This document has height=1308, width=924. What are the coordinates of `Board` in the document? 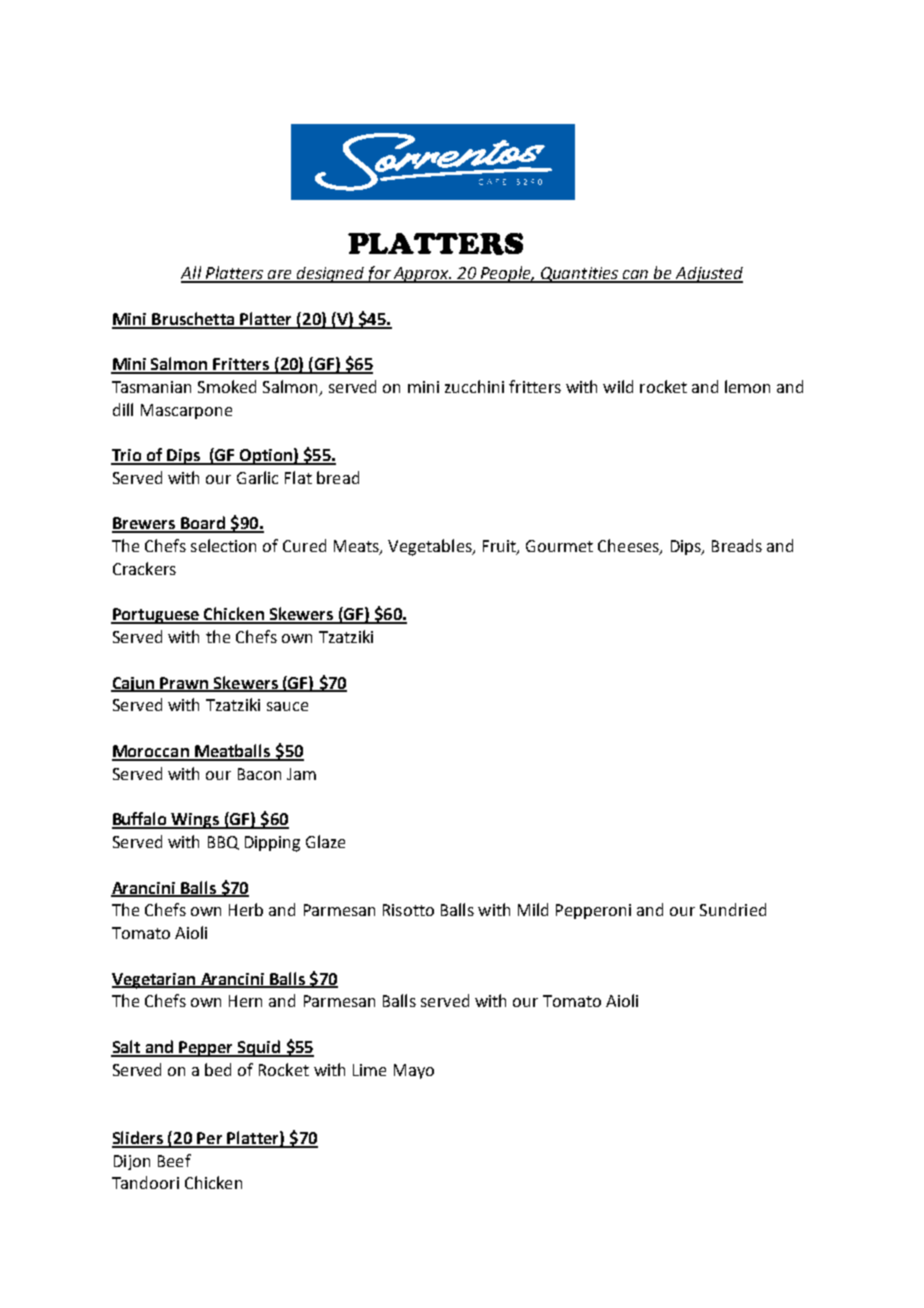 It's located at (203, 524).
